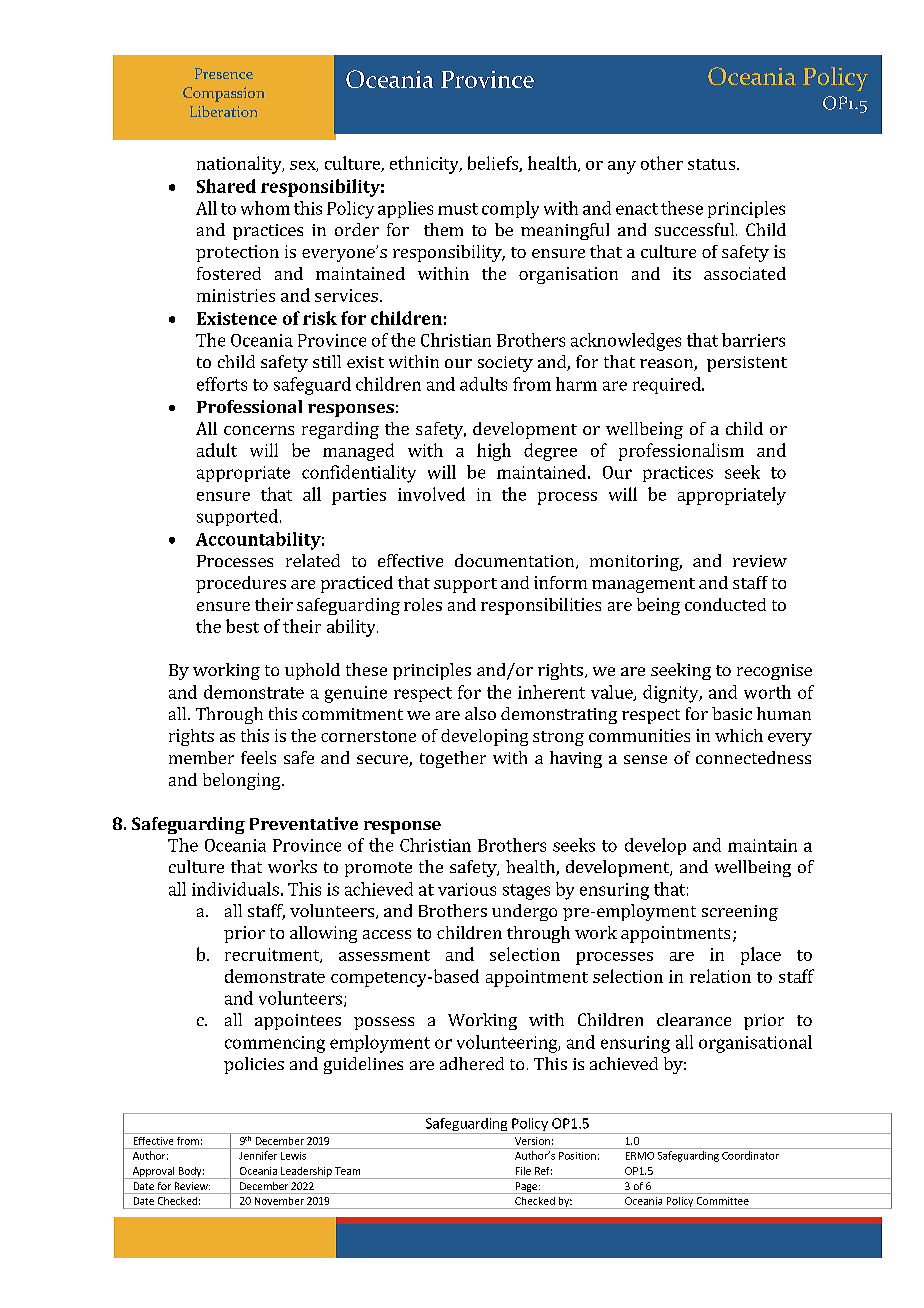  What do you see at coordinates (725, 604) in the screenshot?
I see `conducted` at bounding box center [725, 604].
